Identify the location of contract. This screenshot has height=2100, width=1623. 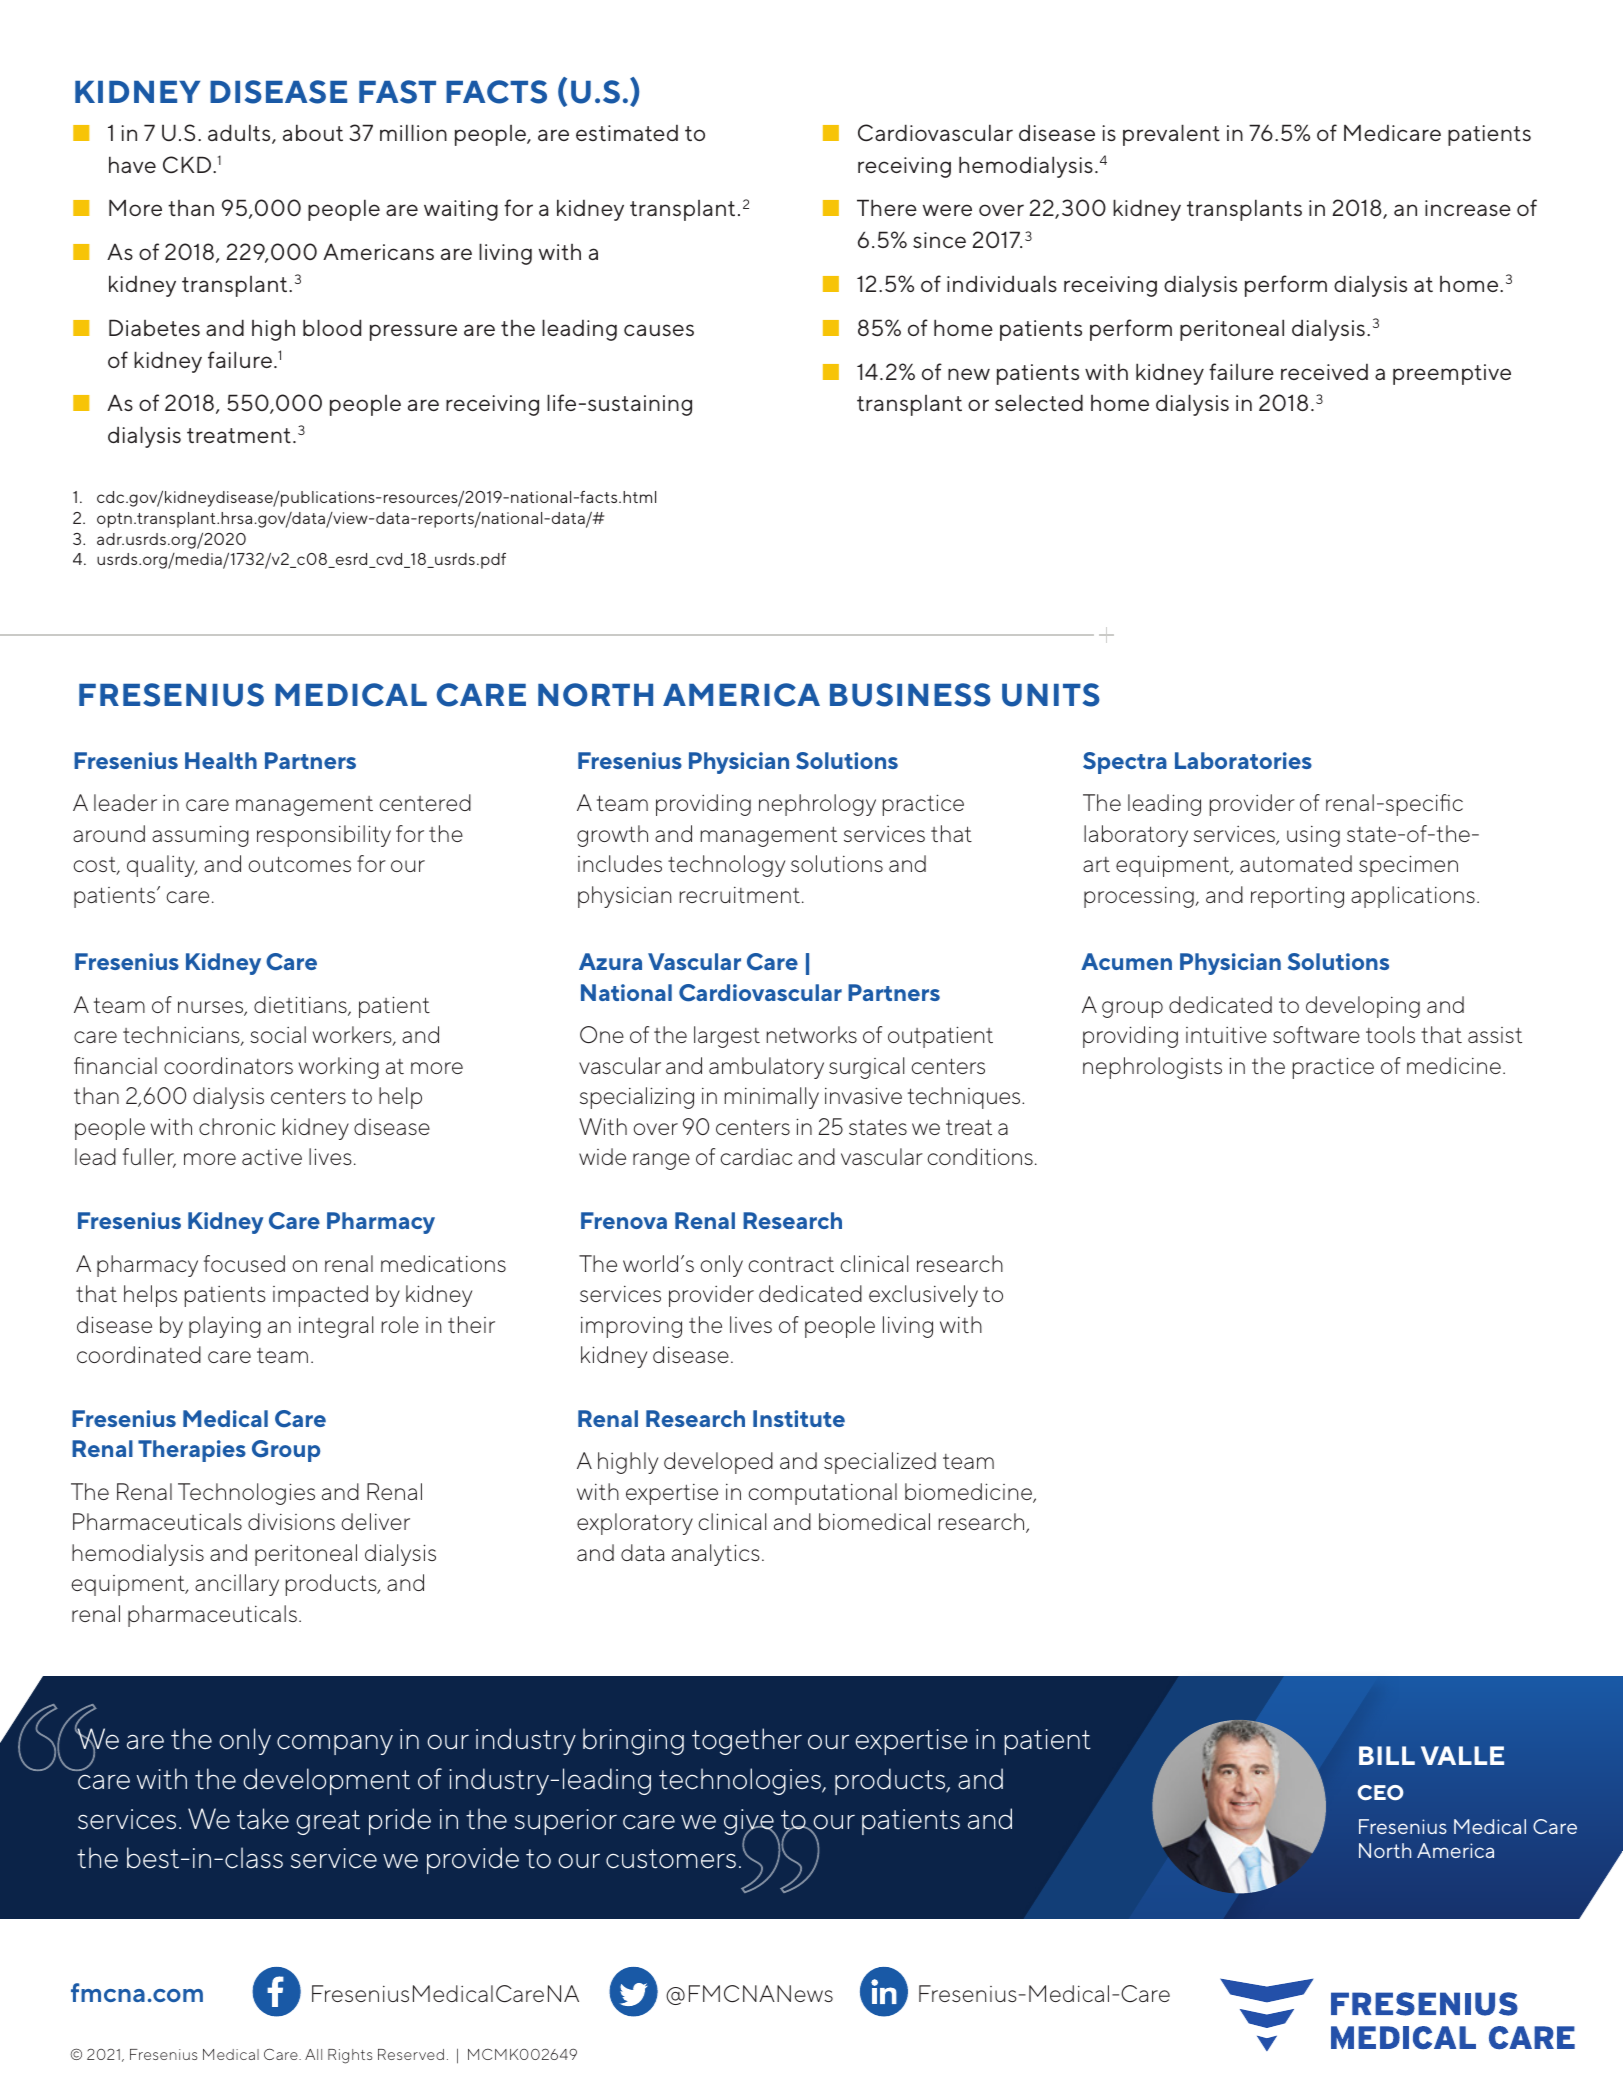
(791, 1264).
